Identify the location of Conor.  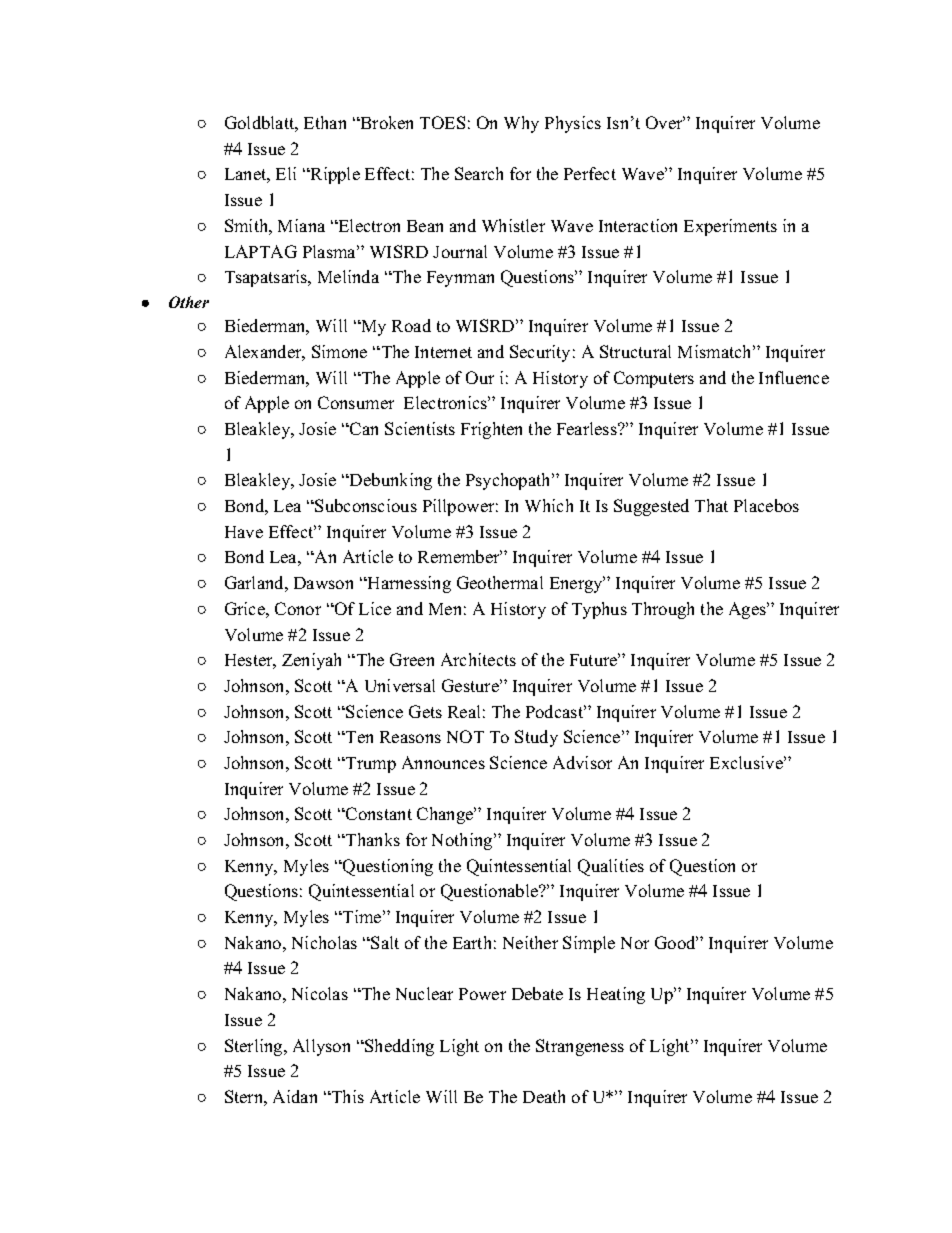
(298, 608).
